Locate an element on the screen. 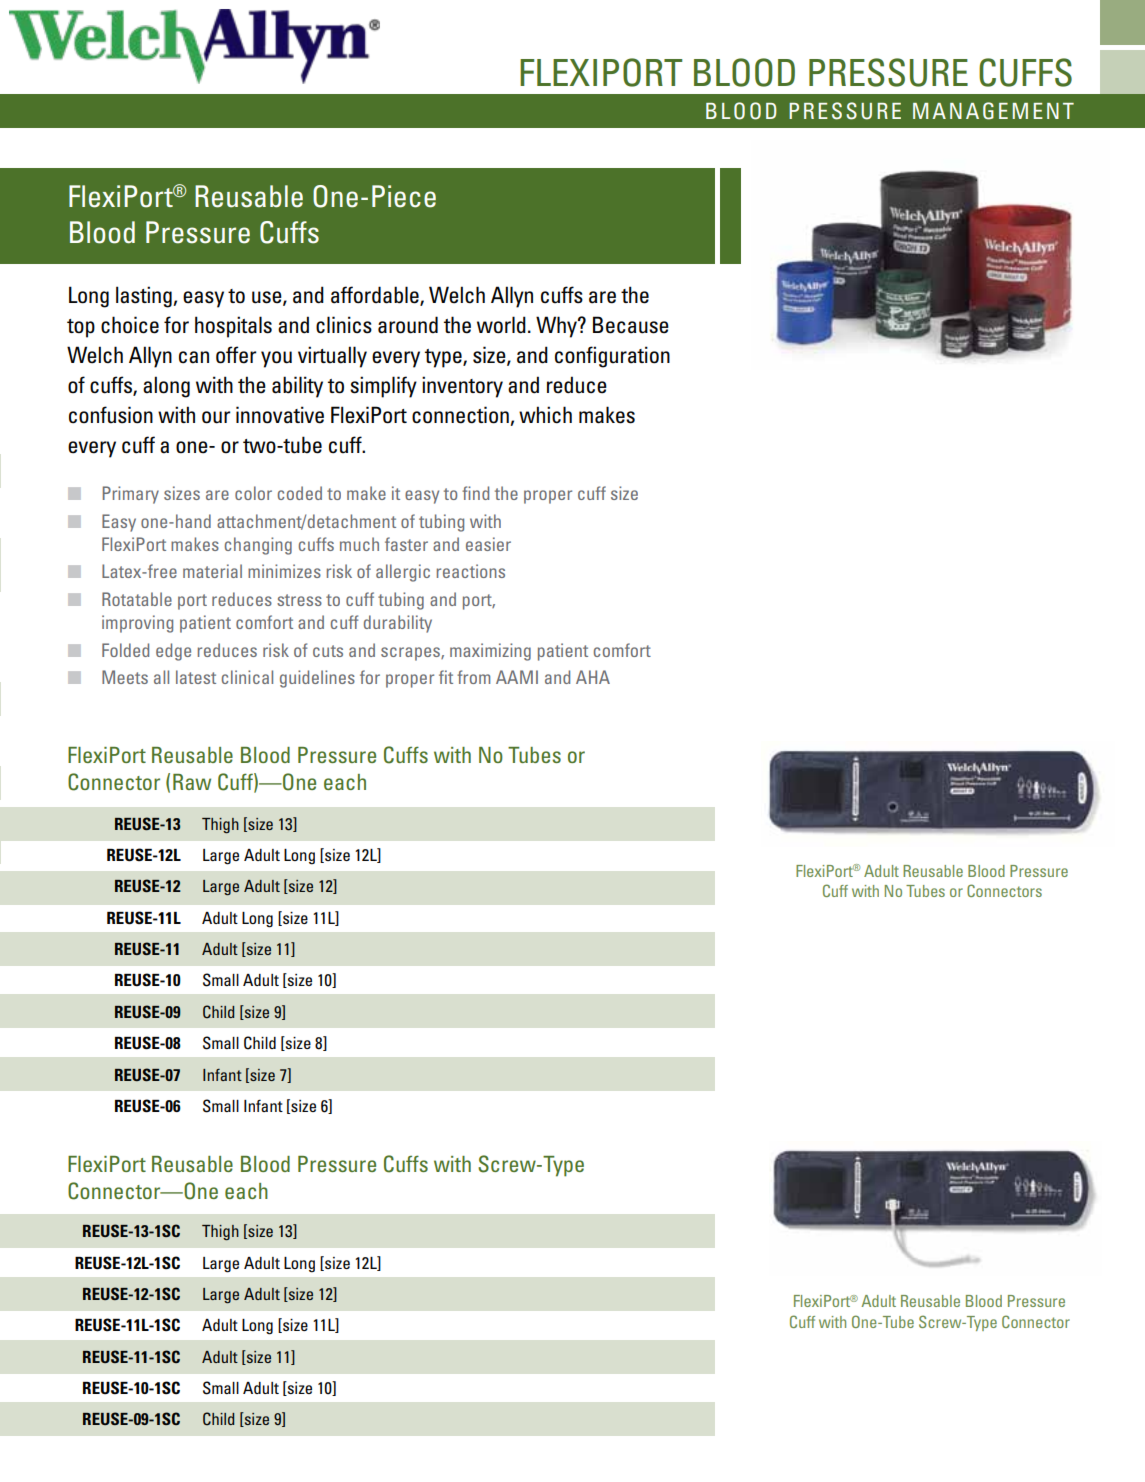 Image resolution: width=1145 pixels, height=1482 pixels. Raw is located at coordinates (192, 782).
